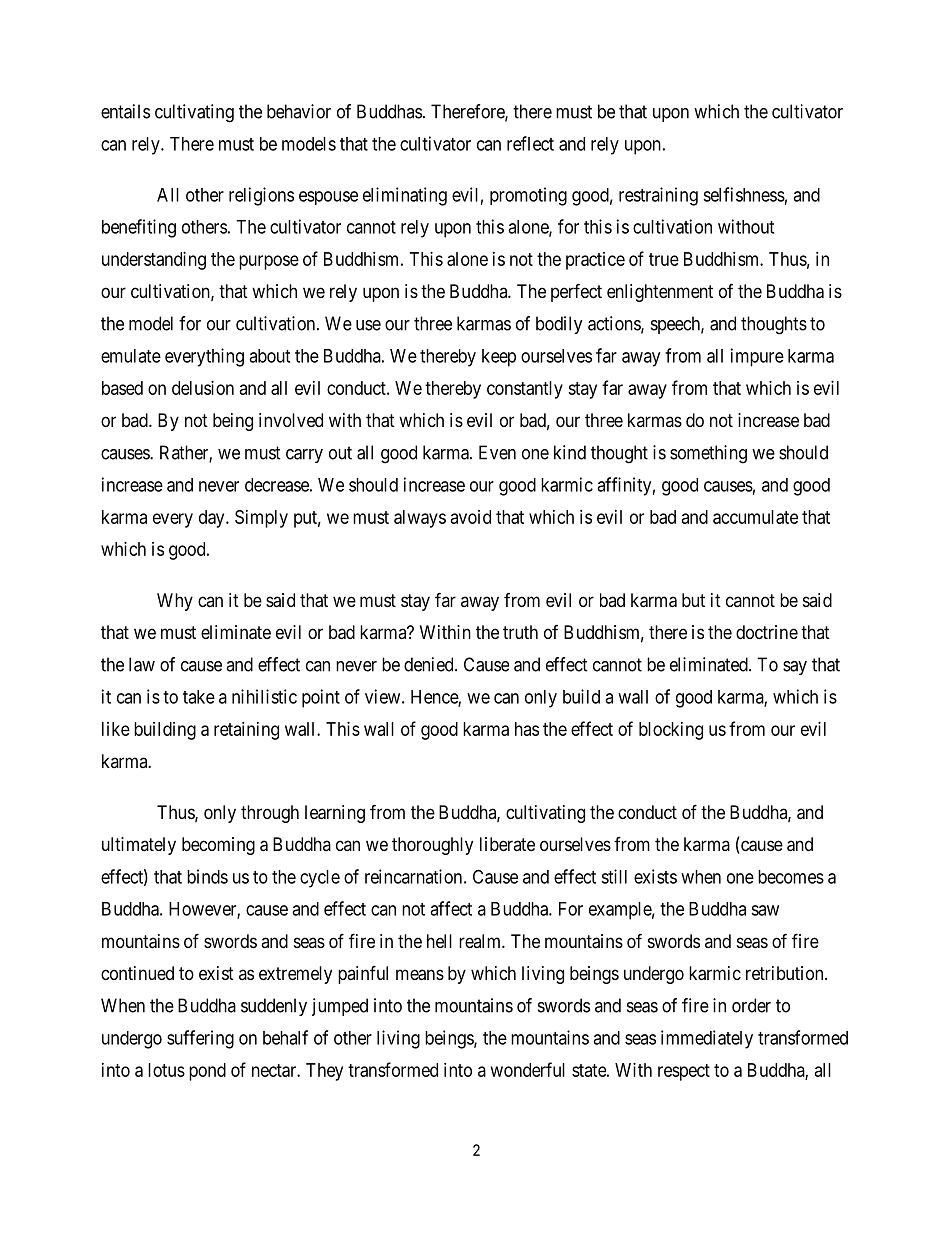  What do you see at coordinates (175, 602) in the page?
I see `Why` at bounding box center [175, 602].
